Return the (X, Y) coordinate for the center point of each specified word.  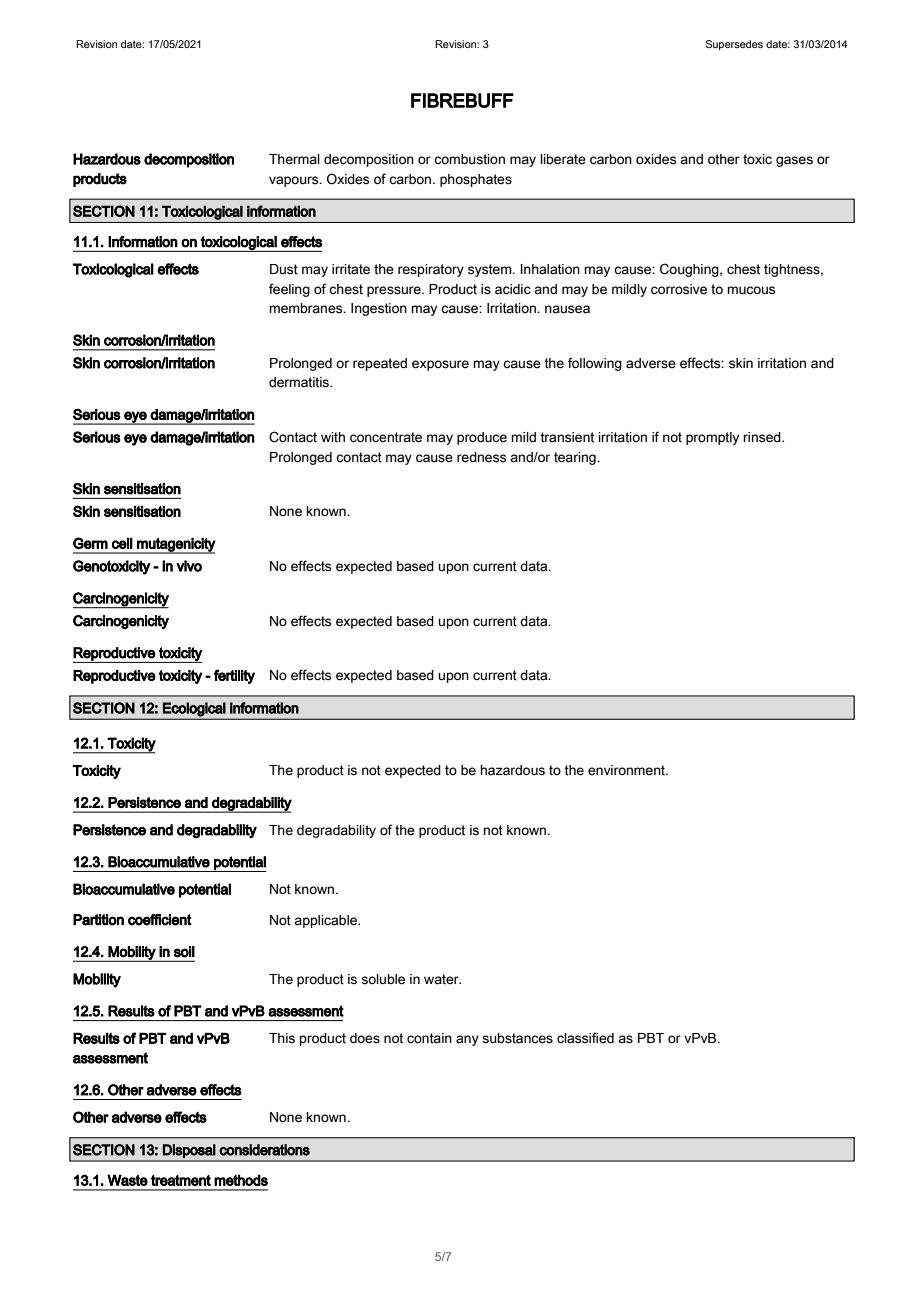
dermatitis (300, 382)
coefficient (160, 920)
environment (627, 770)
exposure (440, 365)
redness (481, 457)
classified (585, 1038)
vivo (189, 566)
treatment (181, 1180)
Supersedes (734, 45)
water (442, 979)
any (467, 1040)
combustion (469, 159)
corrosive (679, 289)
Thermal (294, 159)
